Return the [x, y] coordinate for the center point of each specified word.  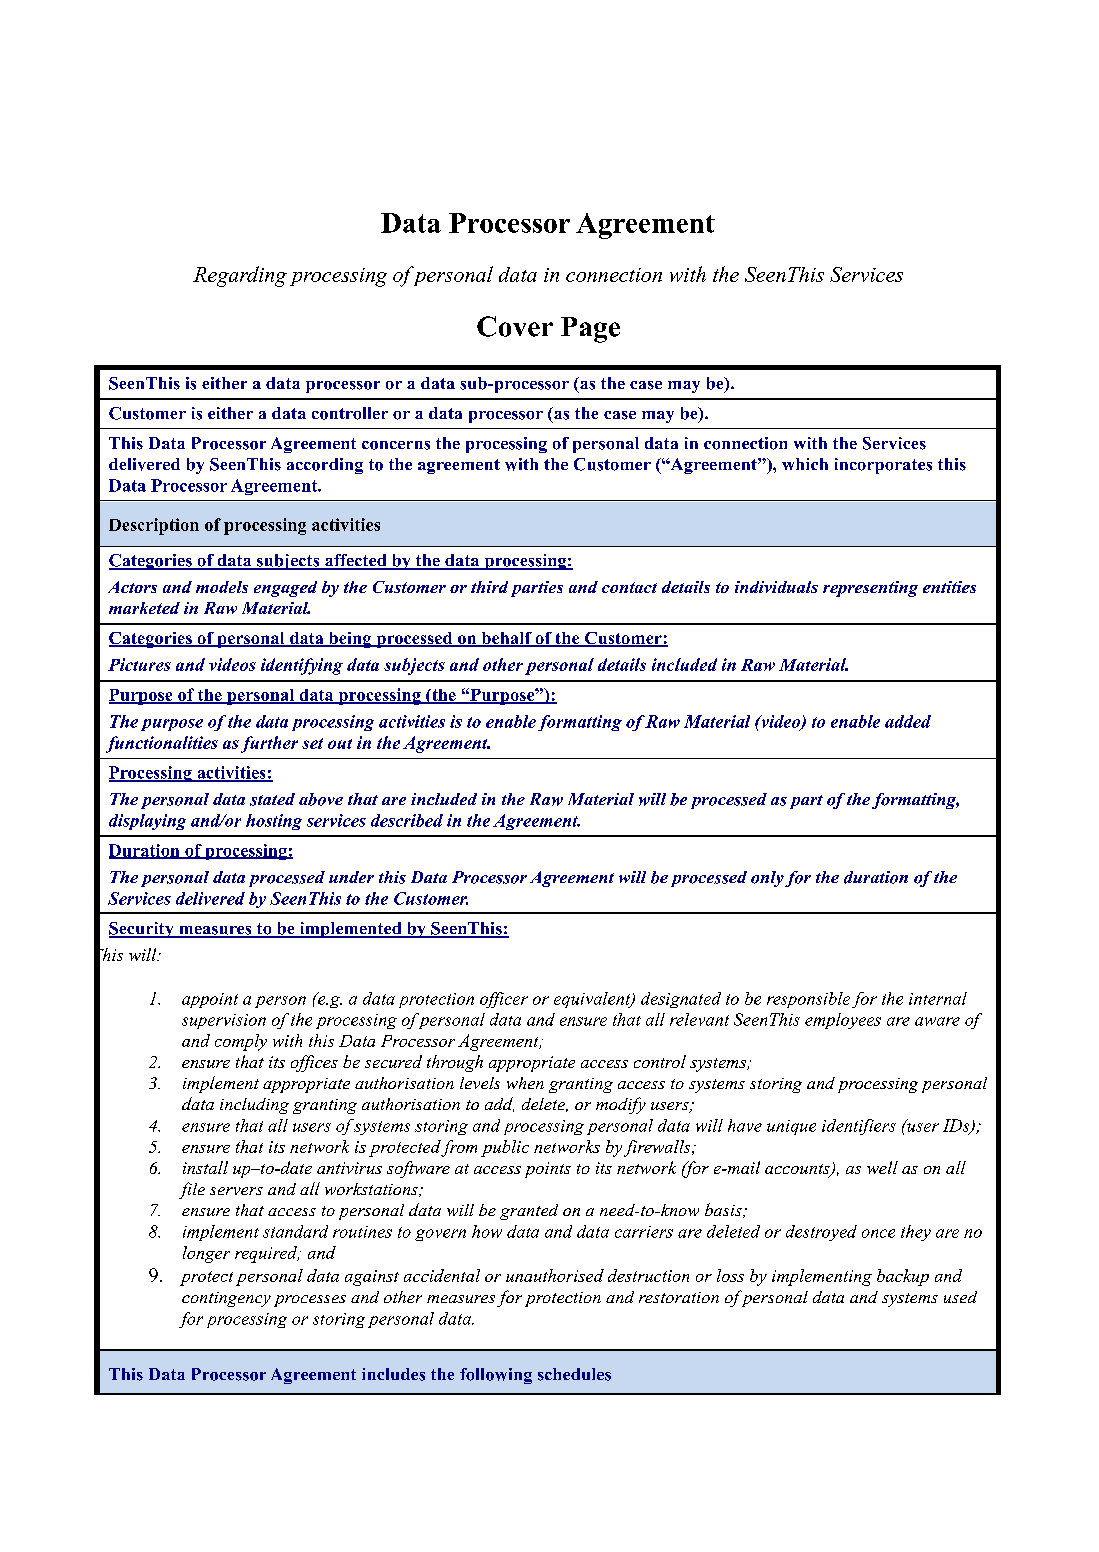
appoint [210, 1000]
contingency [226, 1299]
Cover [515, 326]
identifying [302, 666]
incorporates [883, 466]
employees [843, 1021]
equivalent [593, 1000]
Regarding [240, 276]
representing [870, 589]
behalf [506, 639]
